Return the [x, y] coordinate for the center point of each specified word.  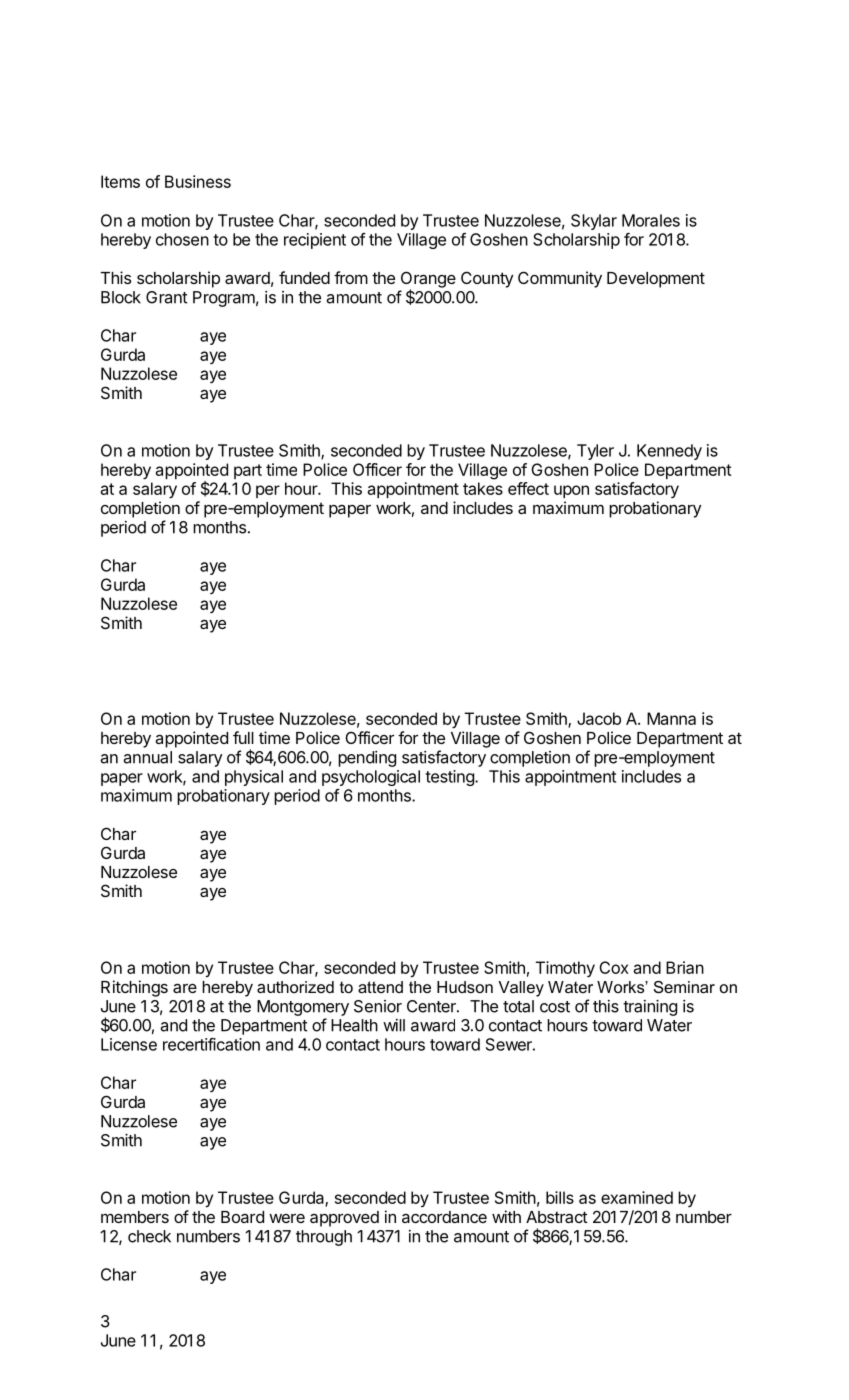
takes [483, 488]
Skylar [594, 222]
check [149, 1236]
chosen [182, 239]
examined [637, 1197]
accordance [444, 1217]
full [243, 737]
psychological [371, 778]
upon [571, 491]
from [351, 277]
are [185, 988]
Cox [614, 967]
